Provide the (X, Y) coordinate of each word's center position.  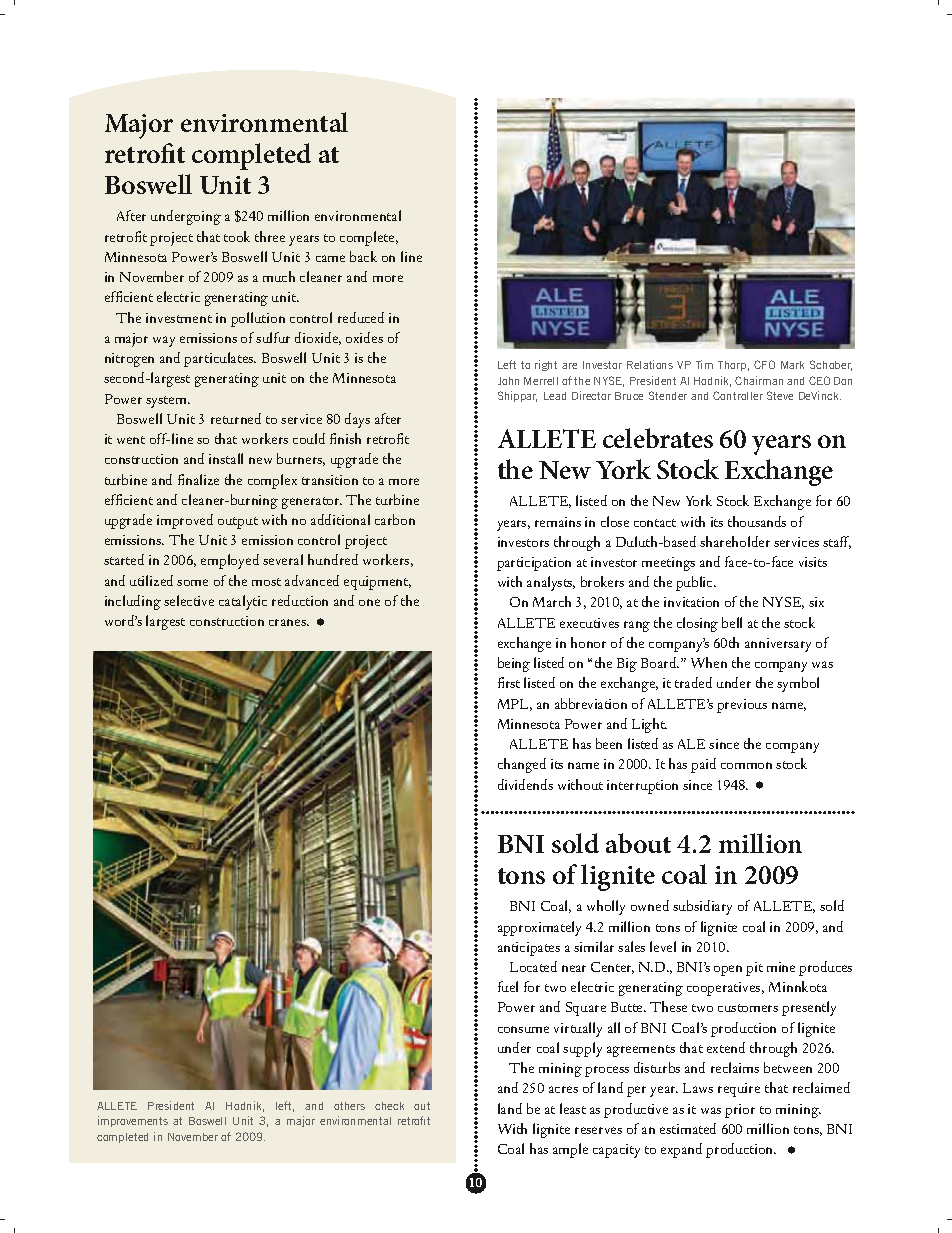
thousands (757, 521)
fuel (508, 986)
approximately (539, 928)
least (573, 1108)
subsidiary (702, 907)
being (514, 664)
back (363, 256)
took (237, 236)
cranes (289, 622)
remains (558, 522)
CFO (764, 364)
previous (742, 706)
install (226, 458)
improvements (133, 1121)
